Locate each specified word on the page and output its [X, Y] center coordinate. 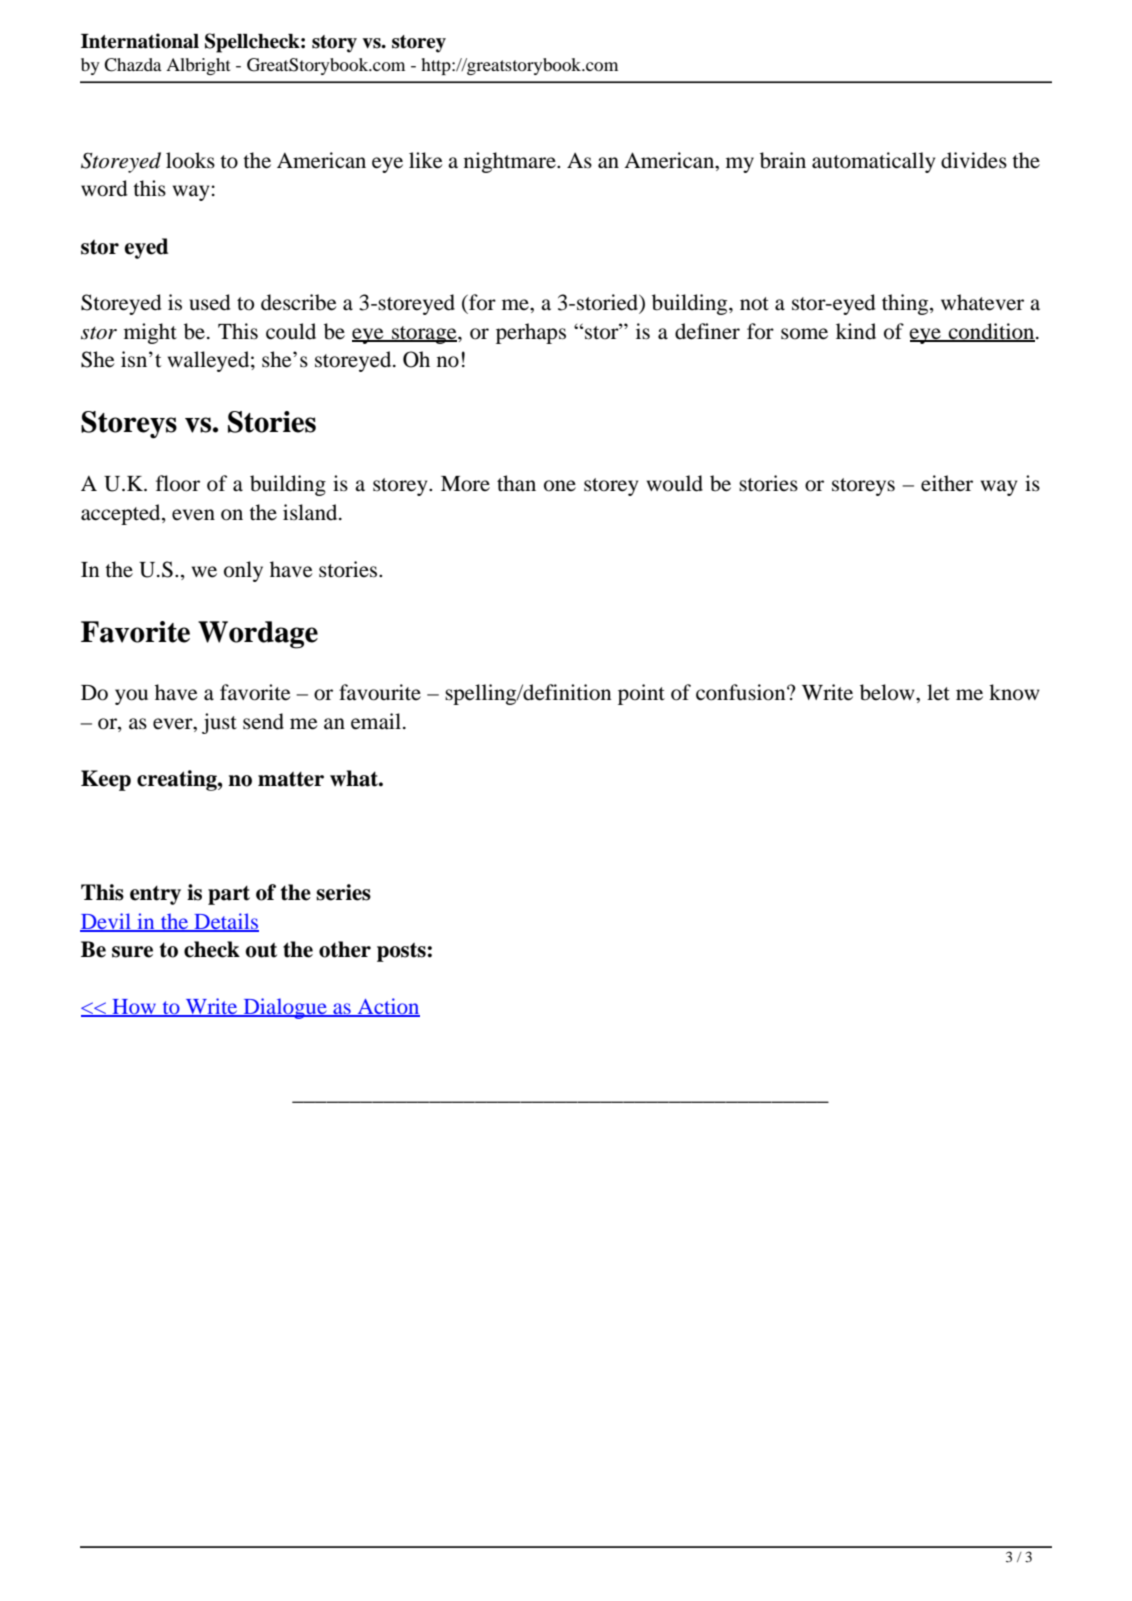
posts [402, 952]
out [261, 950]
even [193, 515]
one [560, 486]
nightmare [511, 162]
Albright [198, 66]
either [947, 483]
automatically [873, 162]
